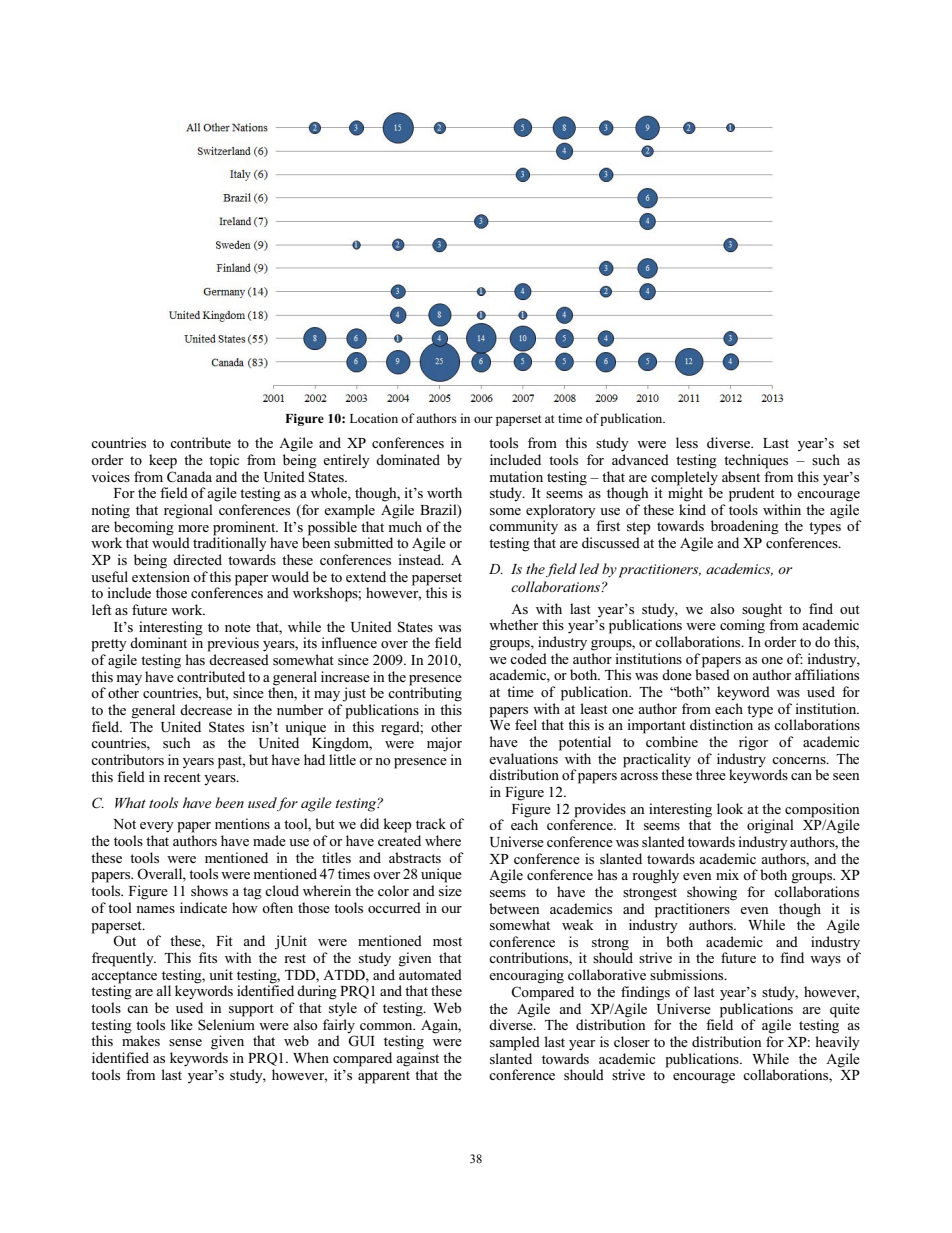 The height and width of the screenshot is (1233, 952). I want to click on extension, so click(161, 576).
